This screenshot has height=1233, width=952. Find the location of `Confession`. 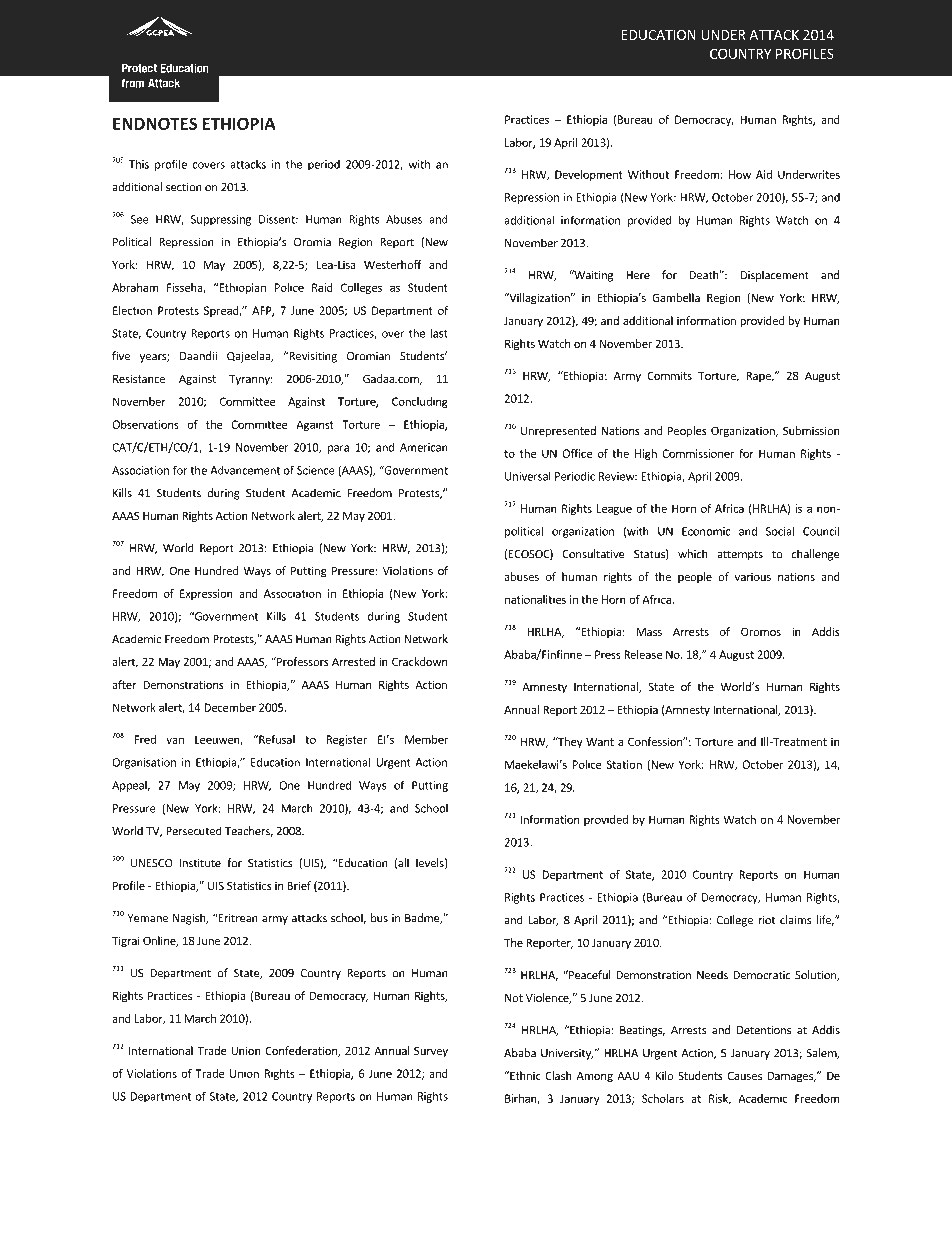

Confession is located at coordinates (656, 741).
